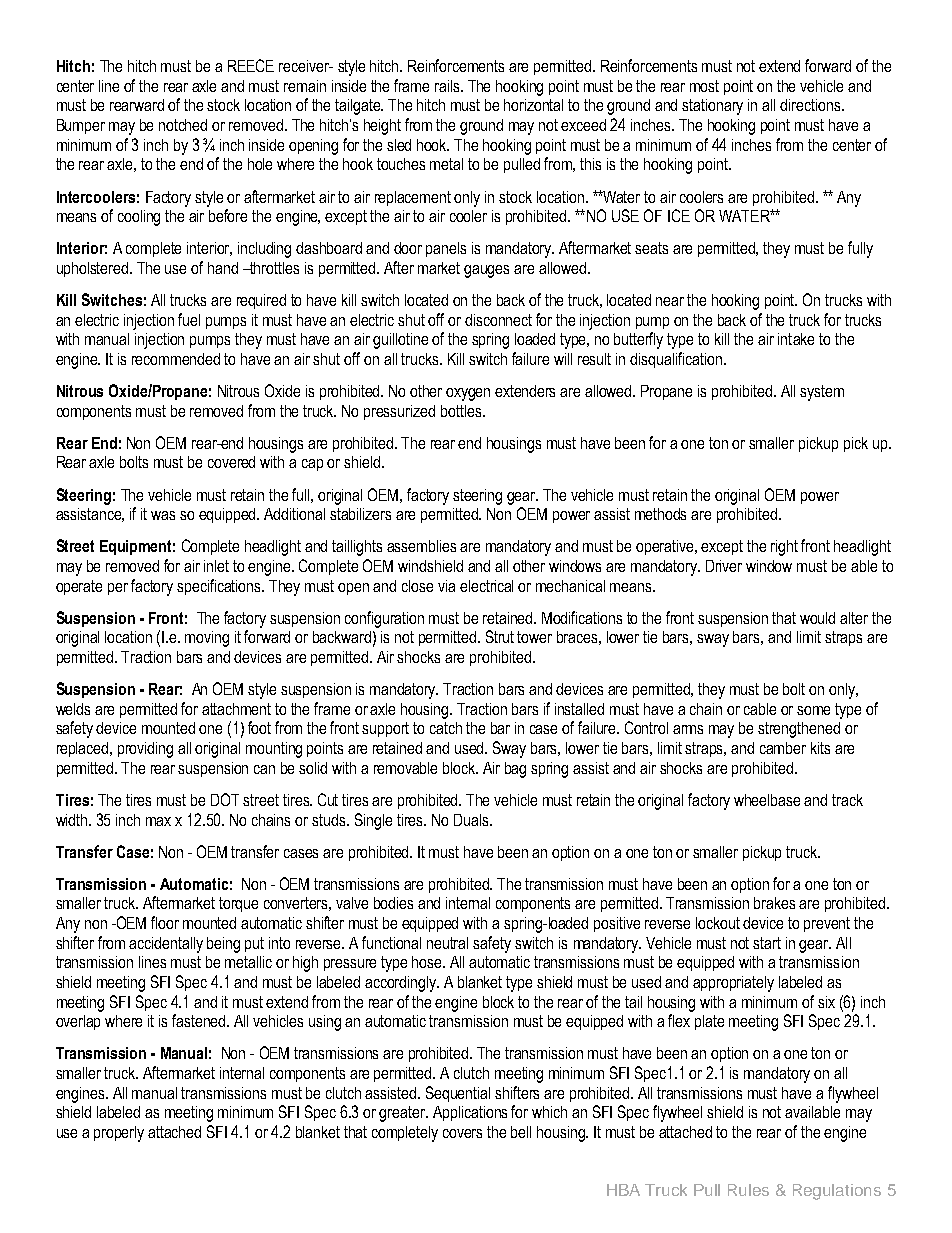 The height and width of the screenshot is (1233, 952). What do you see at coordinates (462, 1133) in the screenshot?
I see `covers` at bounding box center [462, 1133].
